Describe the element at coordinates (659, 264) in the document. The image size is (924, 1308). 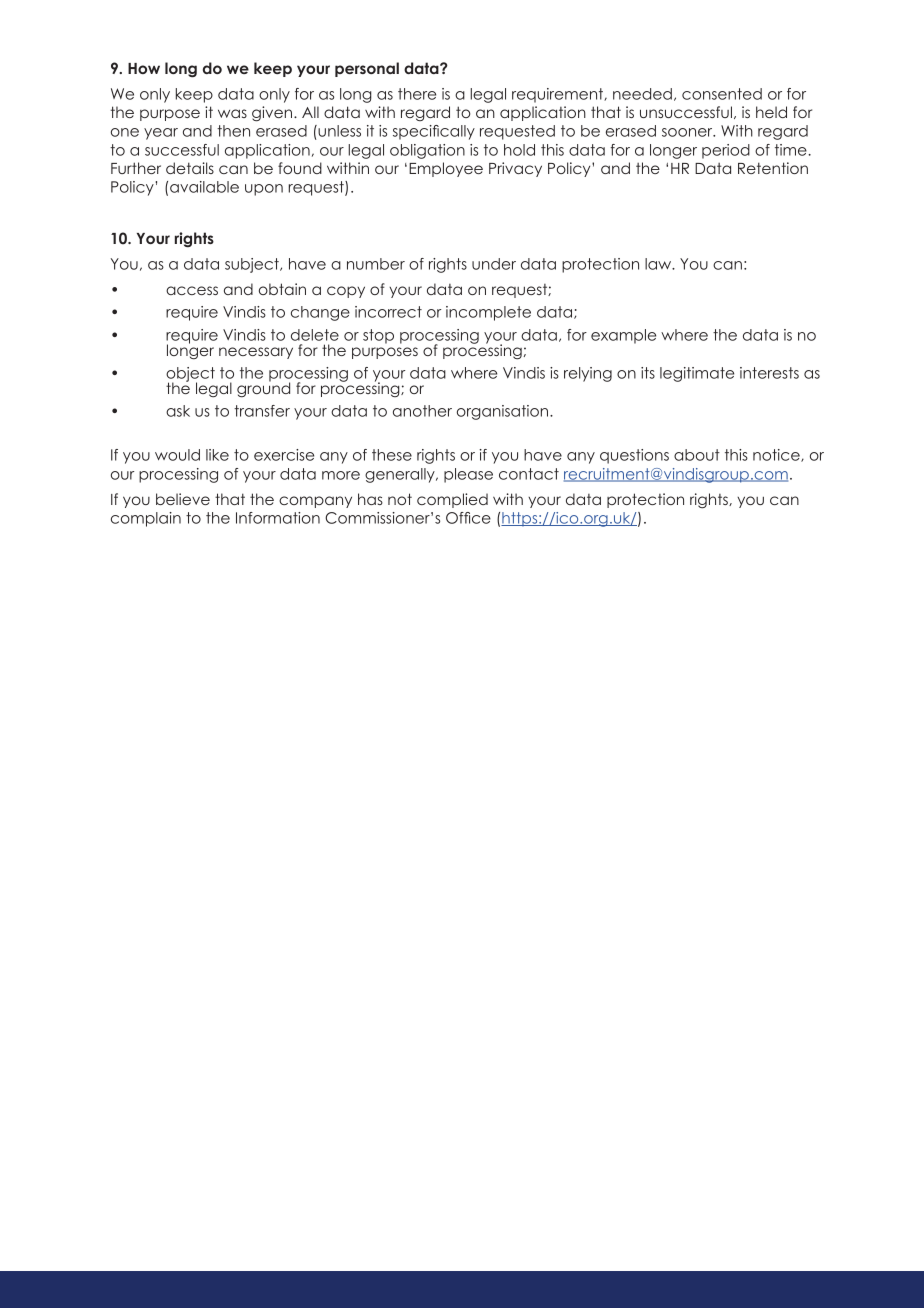
I see `law` at that location.
